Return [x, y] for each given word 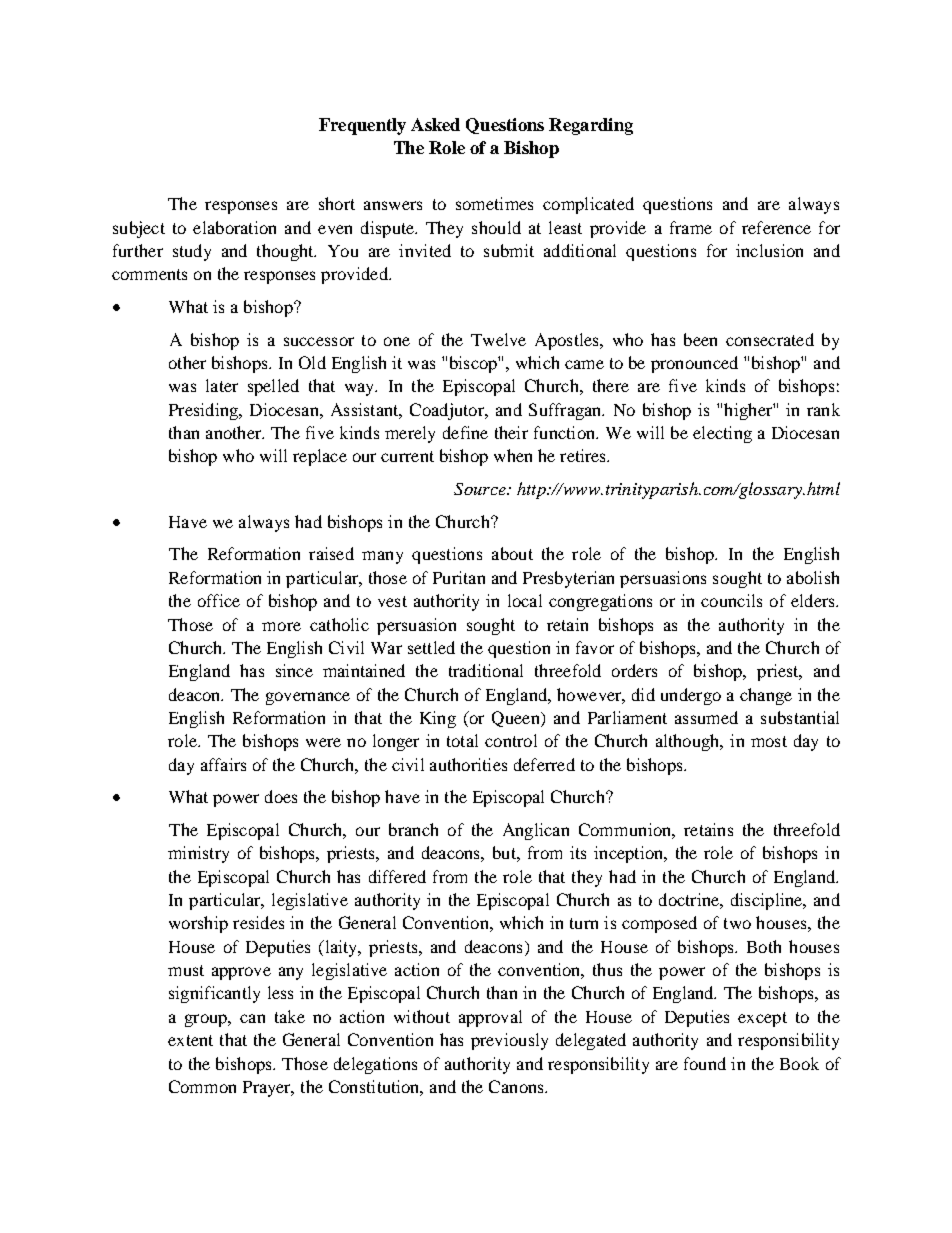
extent [190, 1040]
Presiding [204, 411]
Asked [435, 124]
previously [509, 1041]
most [769, 741]
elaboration [234, 227]
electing [722, 434]
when [513, 455]
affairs [223, 764]
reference [776, 227]
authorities [468, 764]
